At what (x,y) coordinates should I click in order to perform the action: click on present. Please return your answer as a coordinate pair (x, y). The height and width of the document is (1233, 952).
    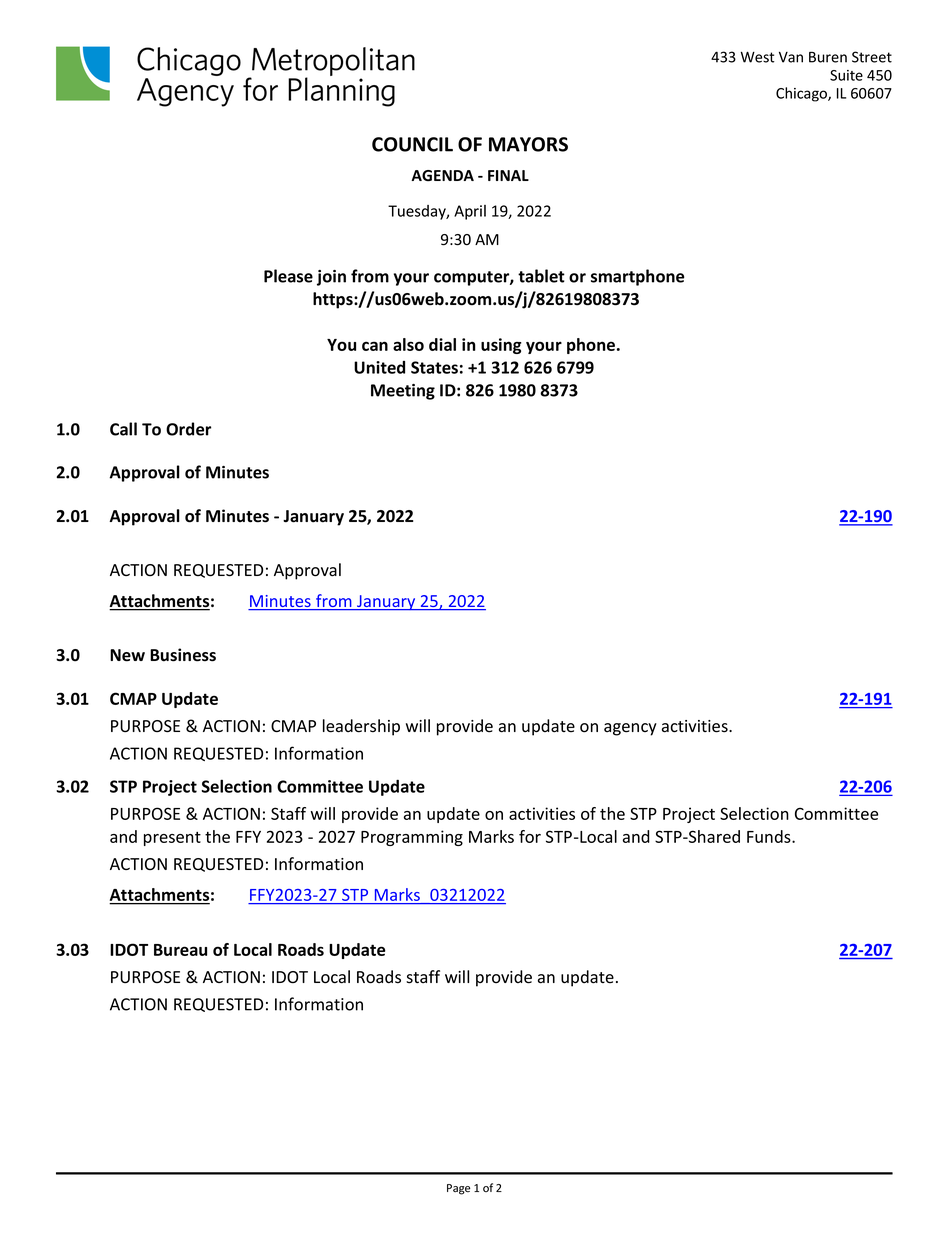
    Looking at the image, I should click on (172, 839).
